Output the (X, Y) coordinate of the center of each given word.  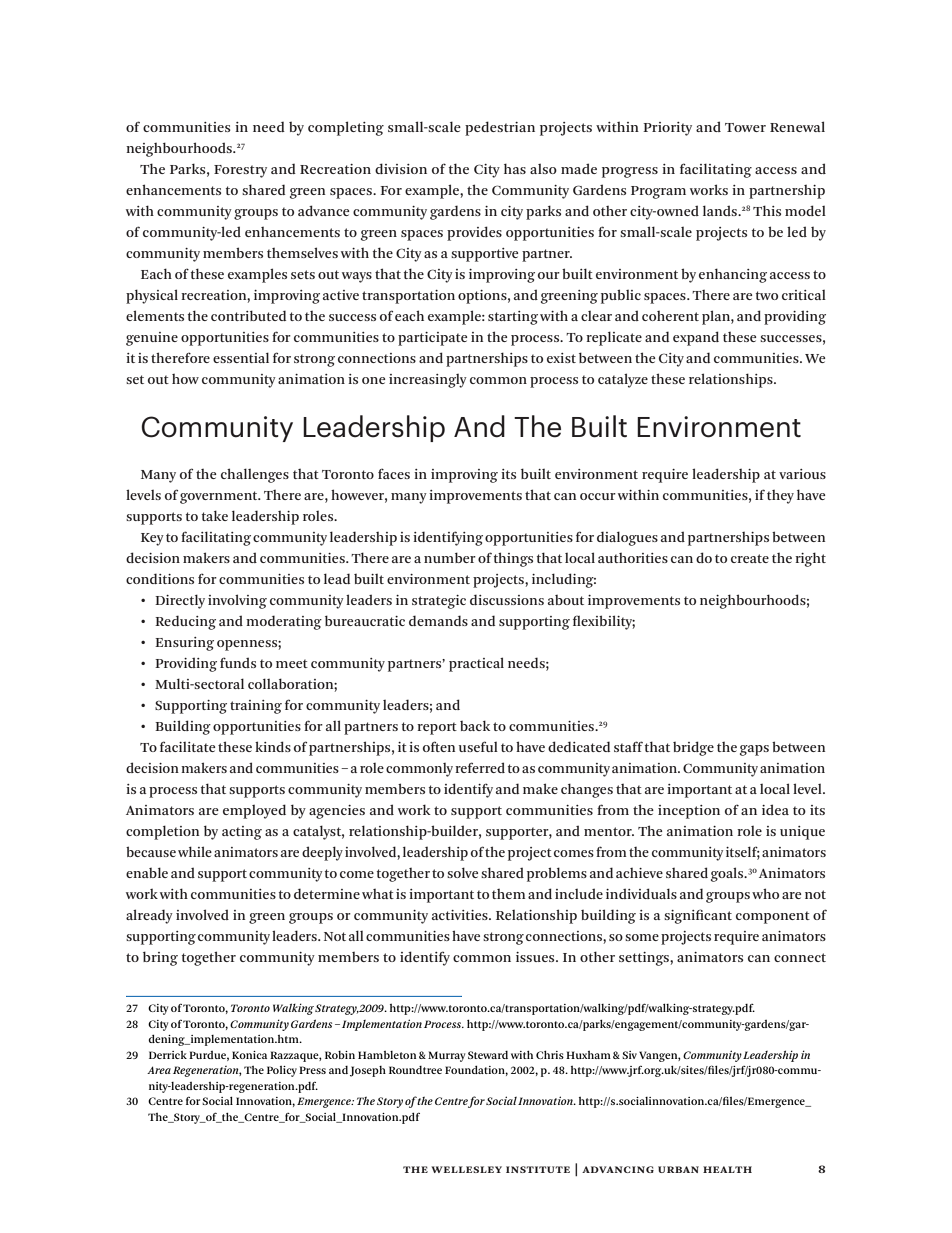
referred (480, 767)
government (220, 497)
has (515, 168)
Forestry (240, 171)
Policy (282, 1071)
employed (254, 811)
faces (394, 473)
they (780, 497)
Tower (745, 127)
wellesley (466, 1169)
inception (689, 812)
